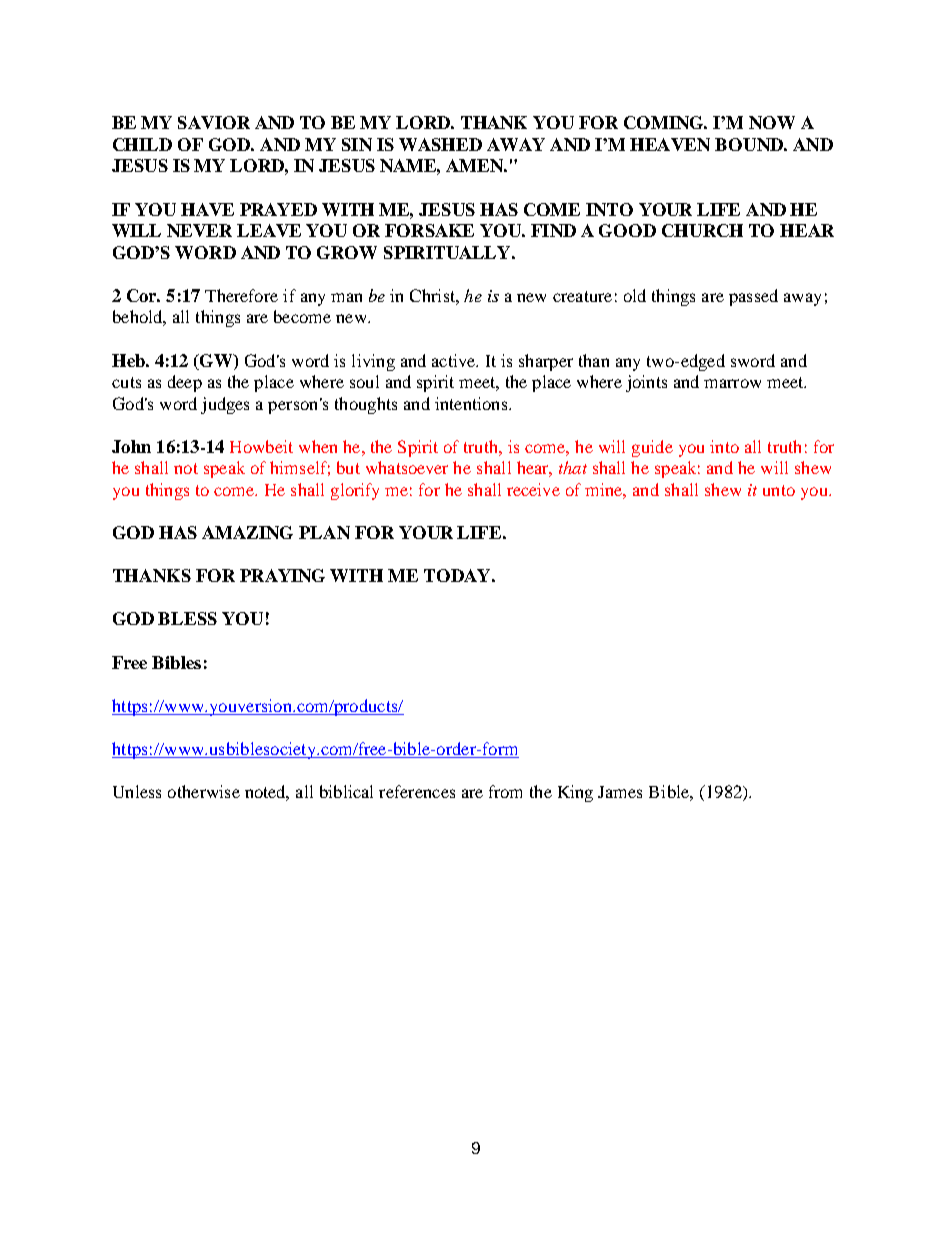 Image resolution: width=952 pixels, height=1233 pixels. Describe the element at coordinates (131, 446) in the screenshot. I see `John` at that location.
